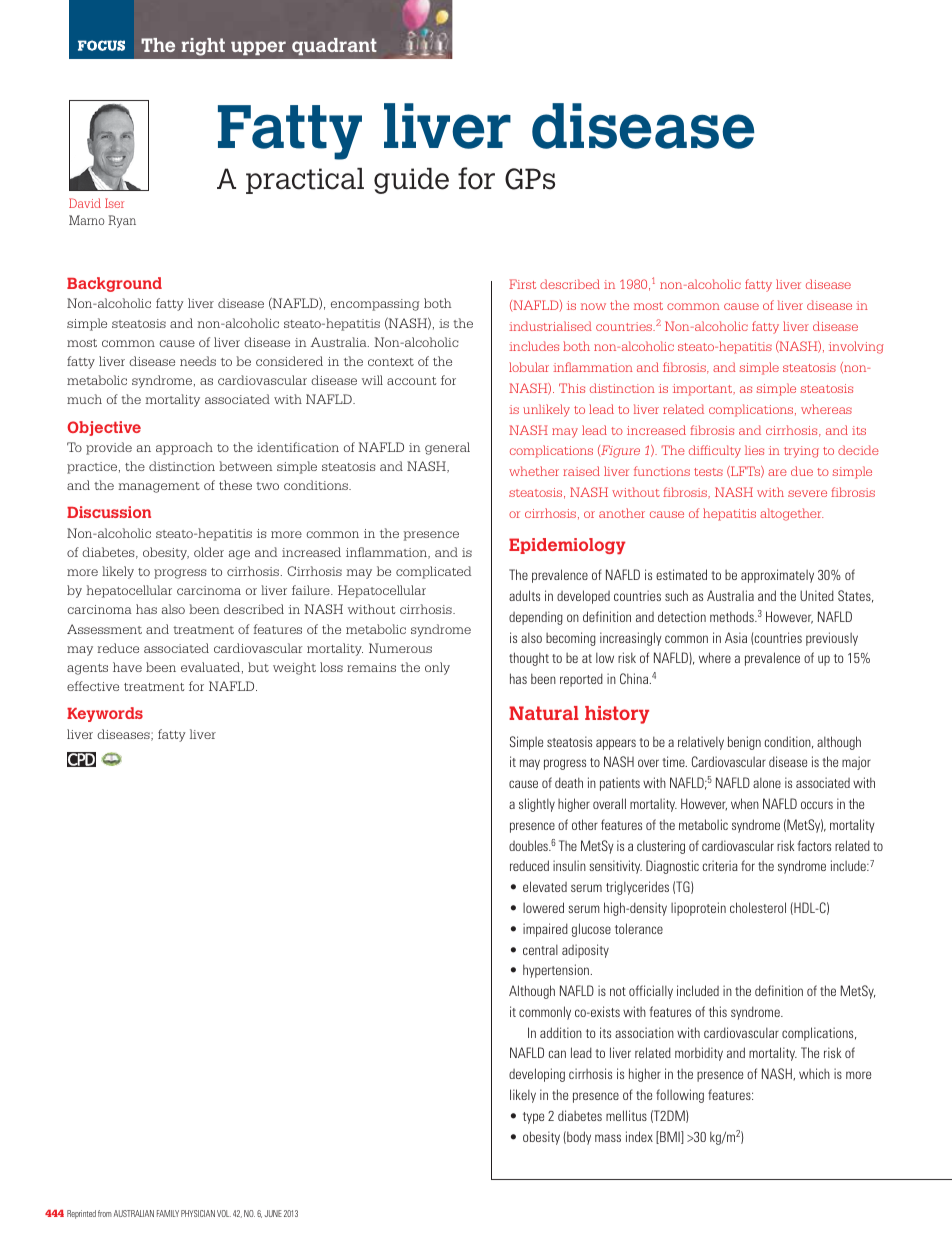 This page has width=952, height=1247. Describe the element at coordinates (334, 46) in the page. I see `quadrant` at that location.
